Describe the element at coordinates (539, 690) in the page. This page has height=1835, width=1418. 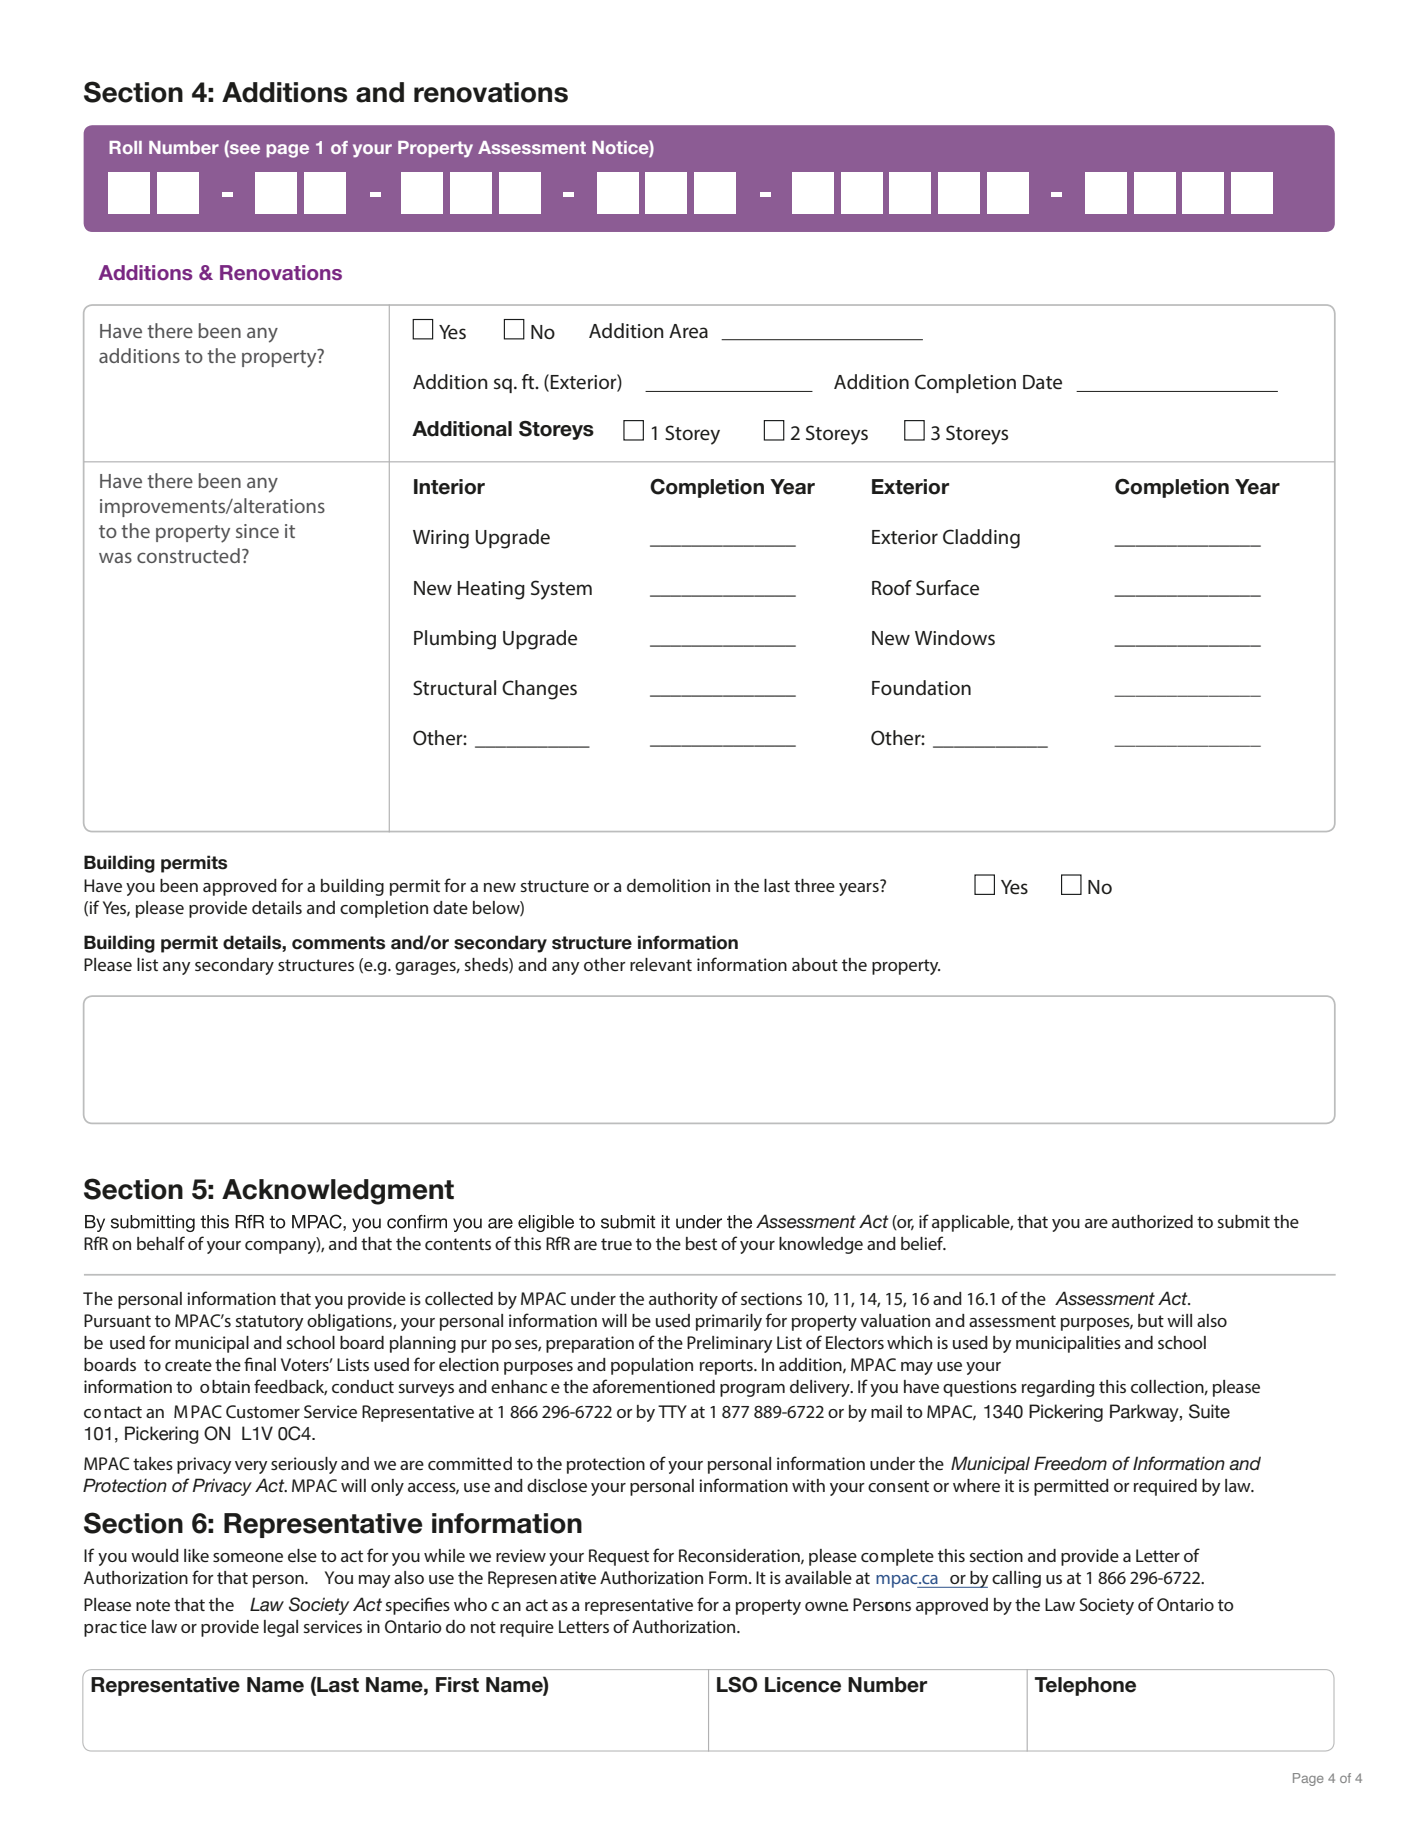
I see `Changes` at that location.
